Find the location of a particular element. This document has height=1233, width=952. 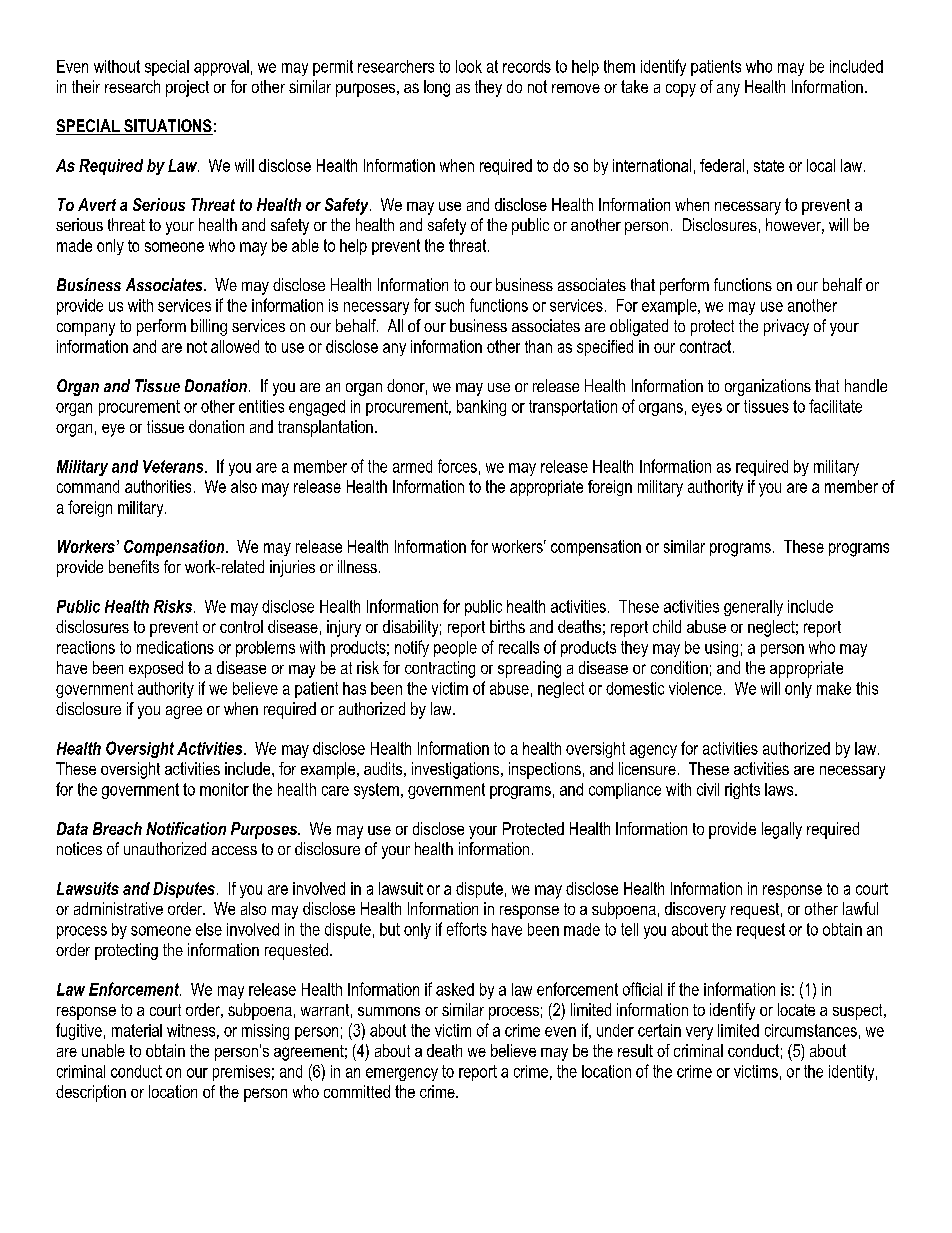

births is located at coordinates (507, 626).
